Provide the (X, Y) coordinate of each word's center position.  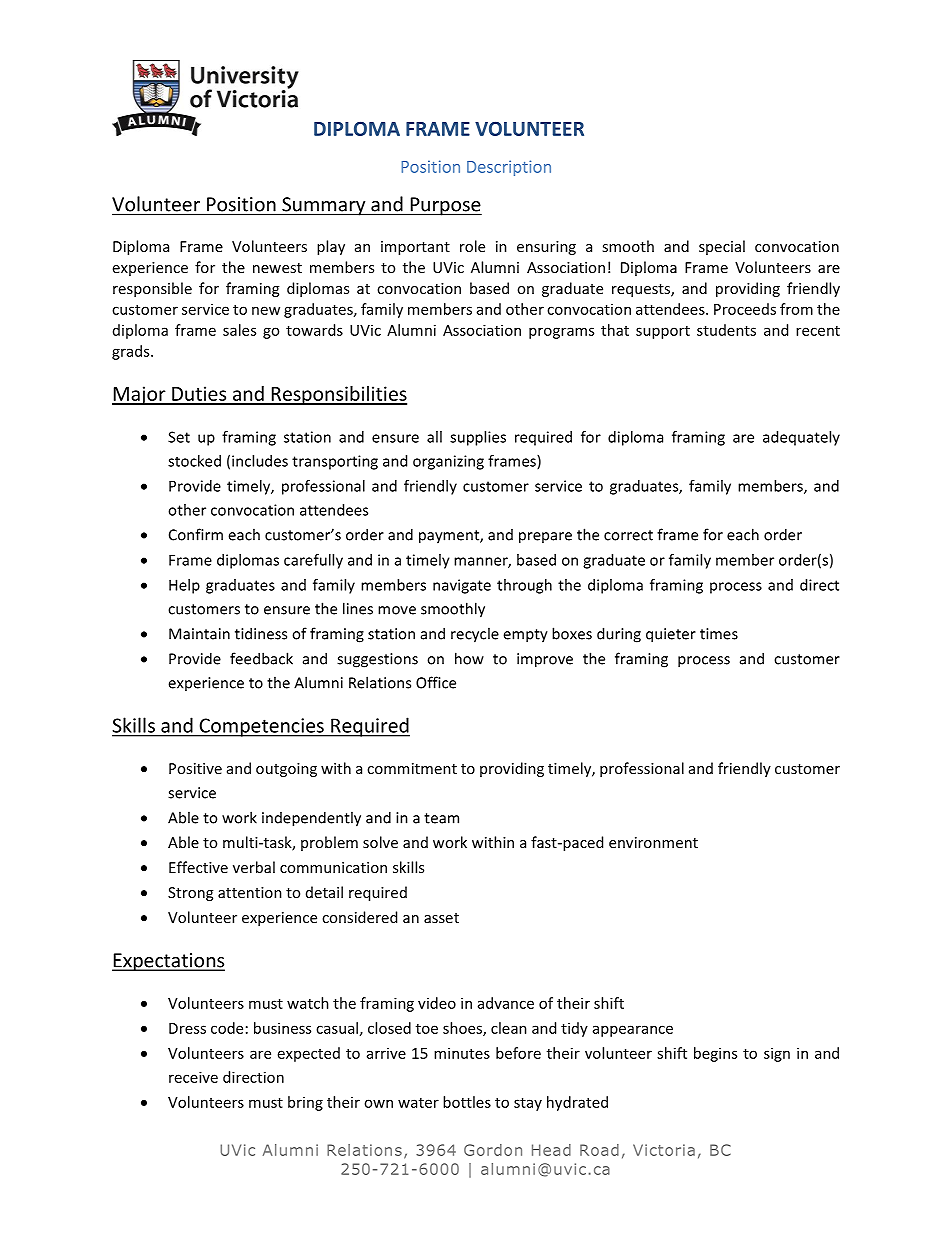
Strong (190, 894)
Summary (324, 206)
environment (653, 842)
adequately (801, 438)
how (469, 658)
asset (441, 918)
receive (193, 1077)
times (719, 634)
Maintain (199, 634)
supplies (478, 438)
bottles (467, 1102)
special (722, 247)
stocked (194, 461)
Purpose (445, 206)
